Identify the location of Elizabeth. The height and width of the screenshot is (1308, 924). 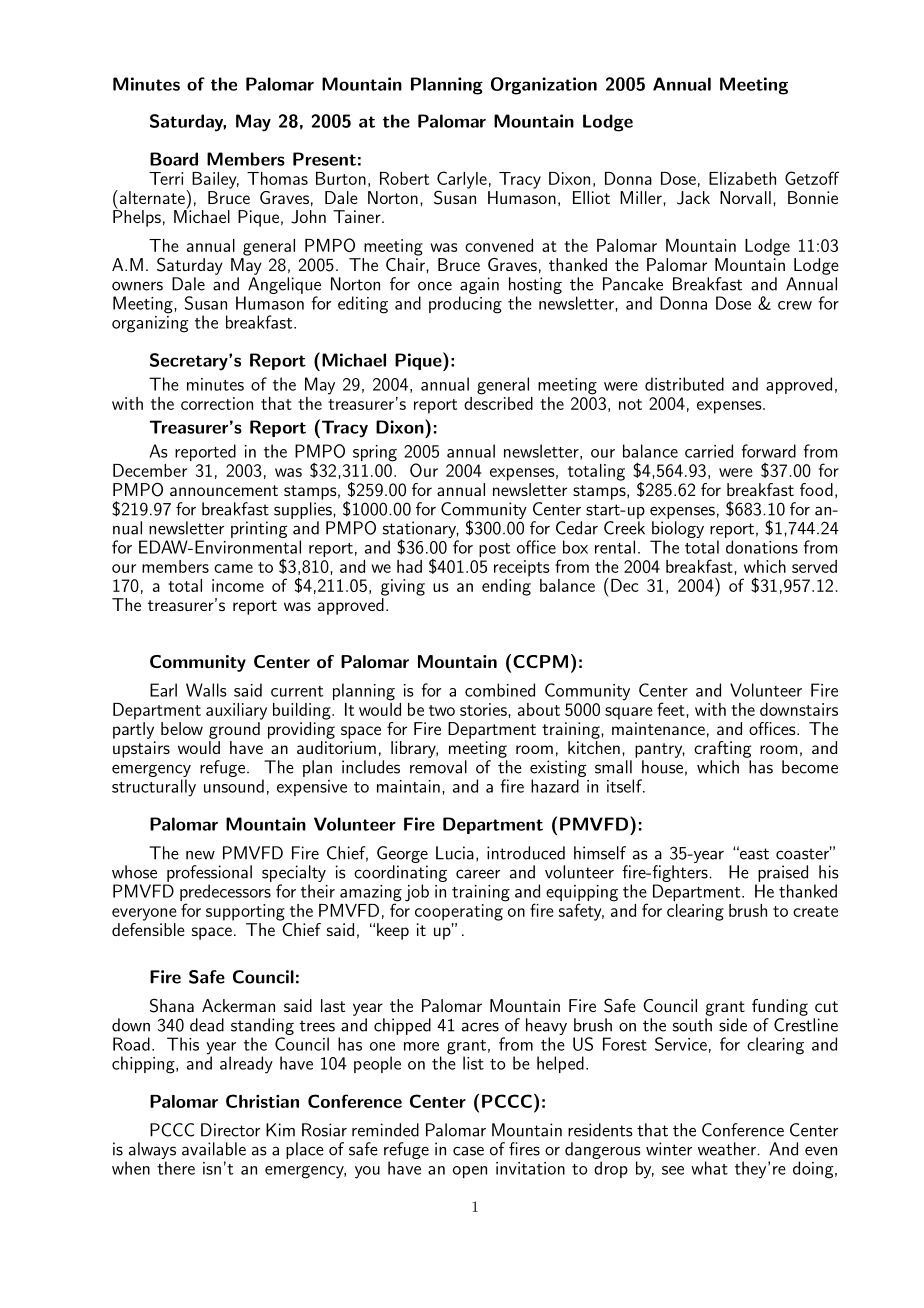
(742, 178).
